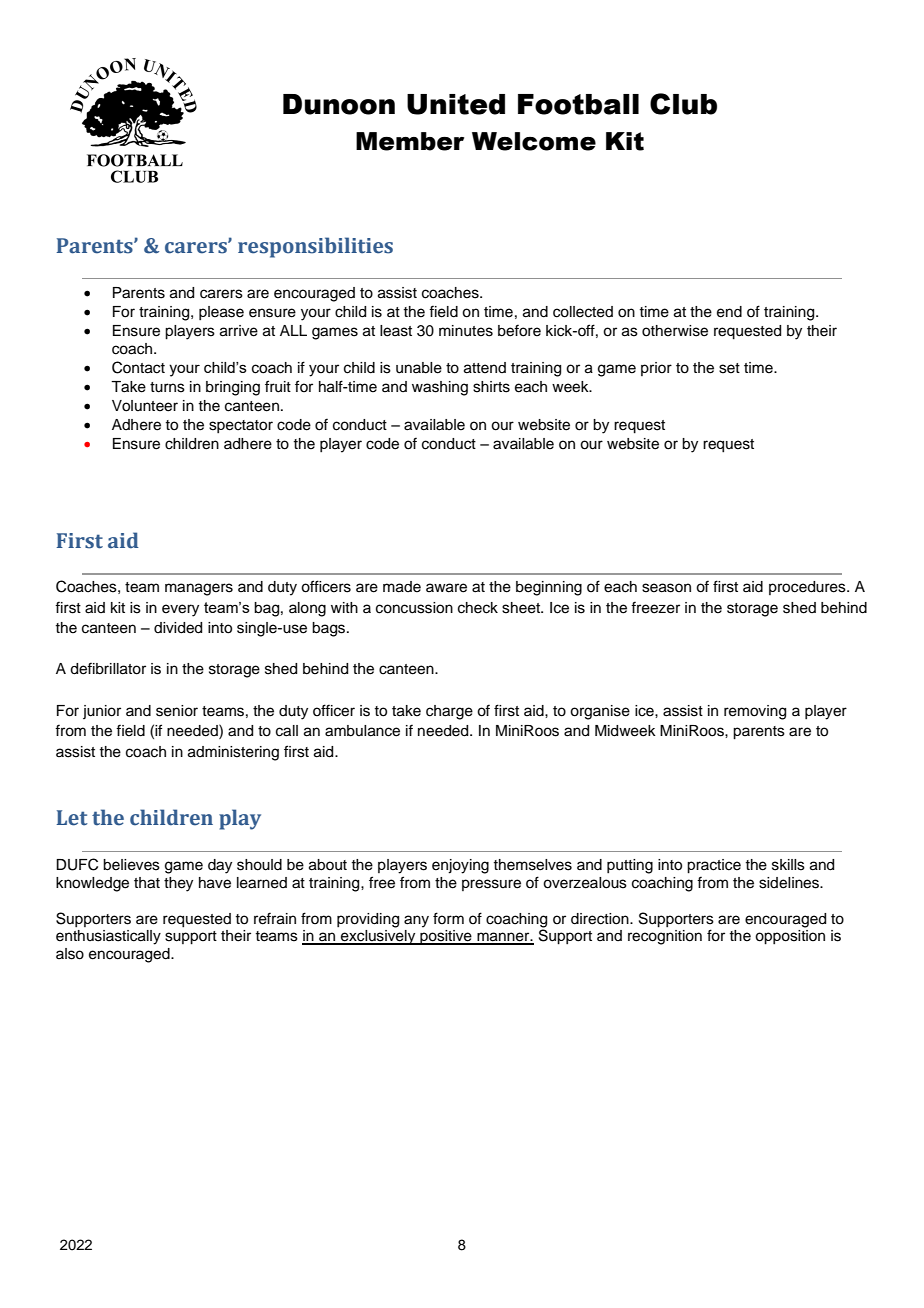 This image has width=924, height=1308. What do you see at coordinates (456, 104) in the image?
I see `United` at bounding box center [456, 104].
